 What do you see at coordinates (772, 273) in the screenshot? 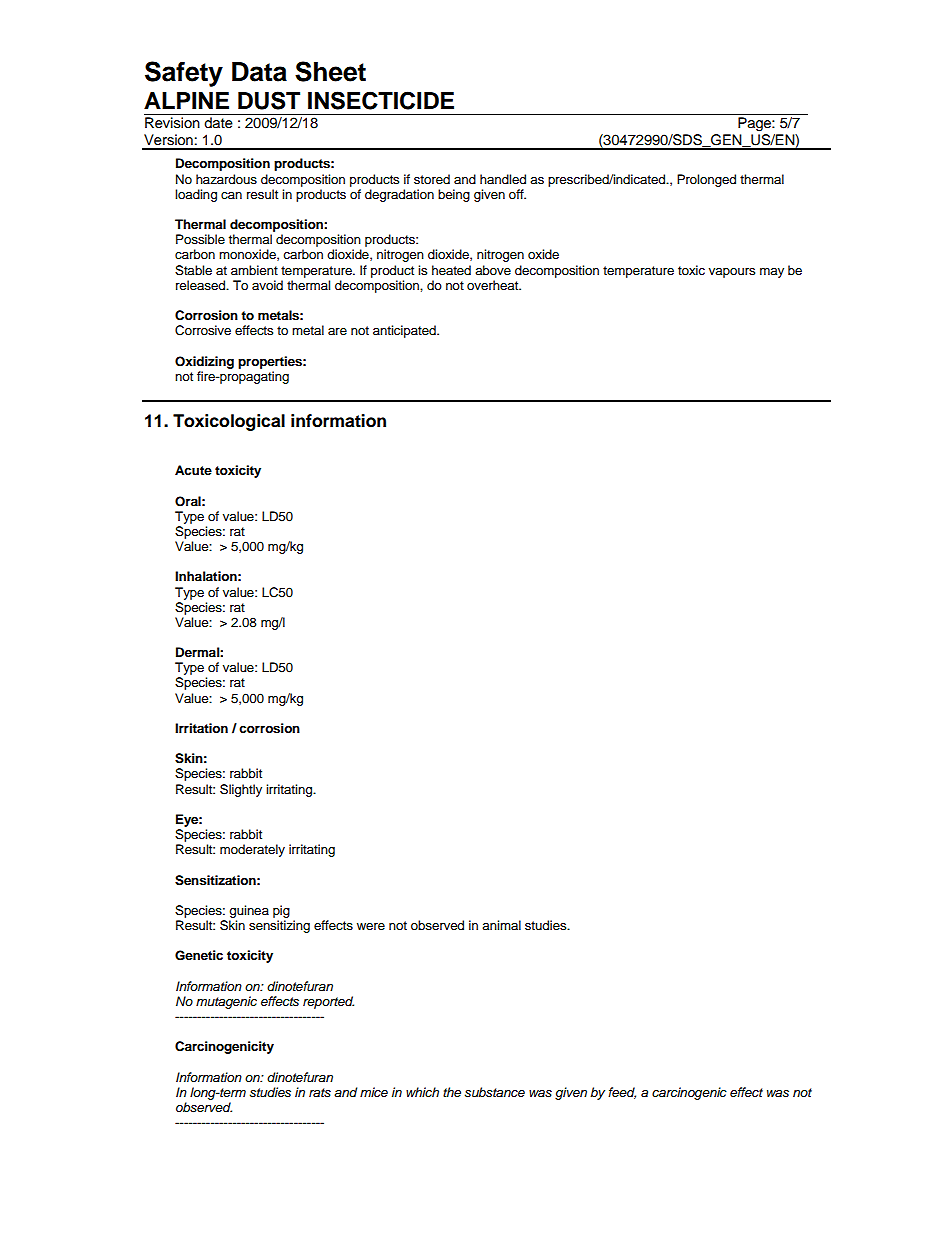
I see `may` at bounding box center [772, 273].
